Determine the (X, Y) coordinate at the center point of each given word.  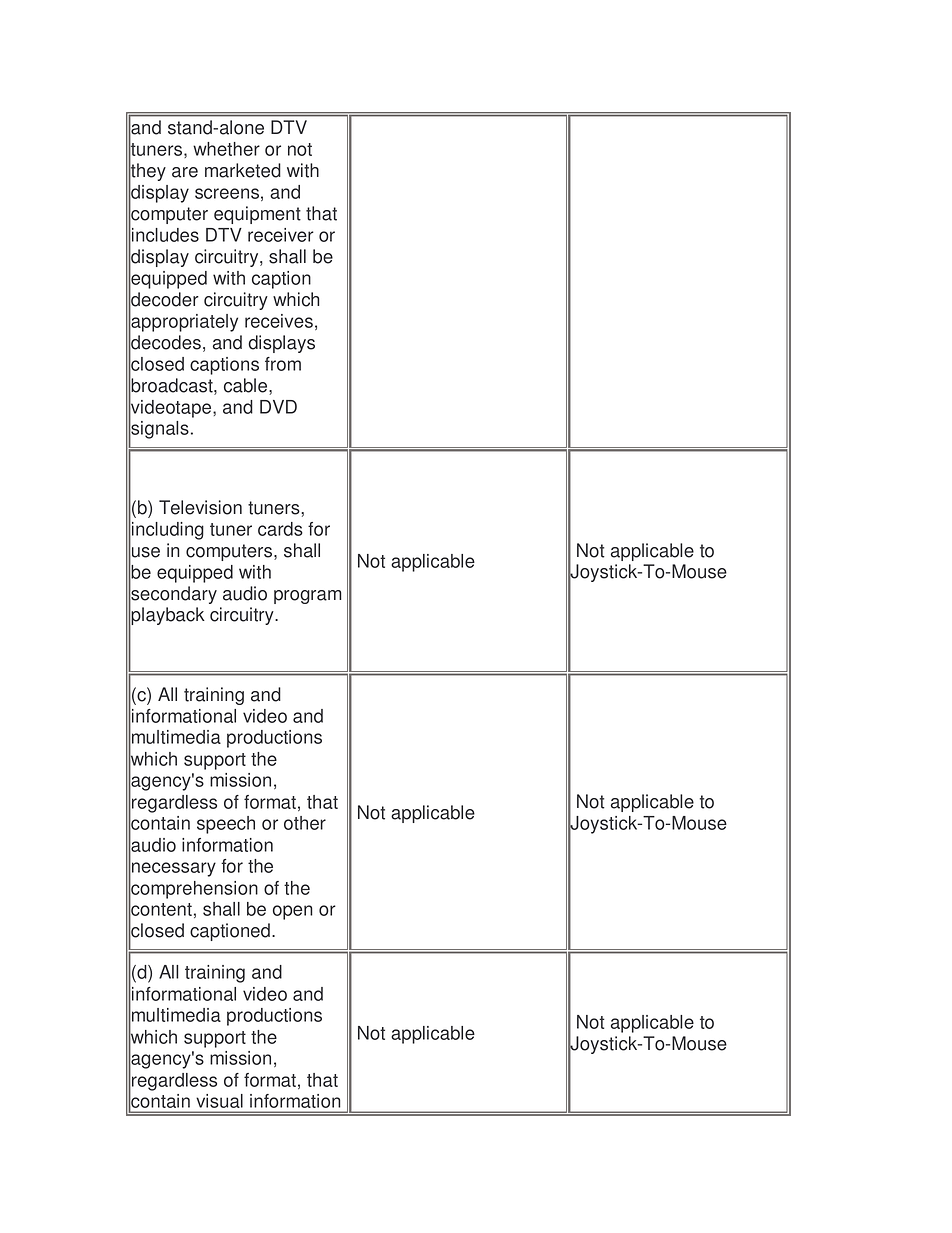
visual (220, 1101)
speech (226, 825)
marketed (243, 170)
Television (200, 507)
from (283, 364)
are (185, 172)
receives (279, 321)
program (308, 597)
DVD (278, 407)
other (305, 823)
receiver (281, 235)
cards (280, 529)
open (293, 912)
